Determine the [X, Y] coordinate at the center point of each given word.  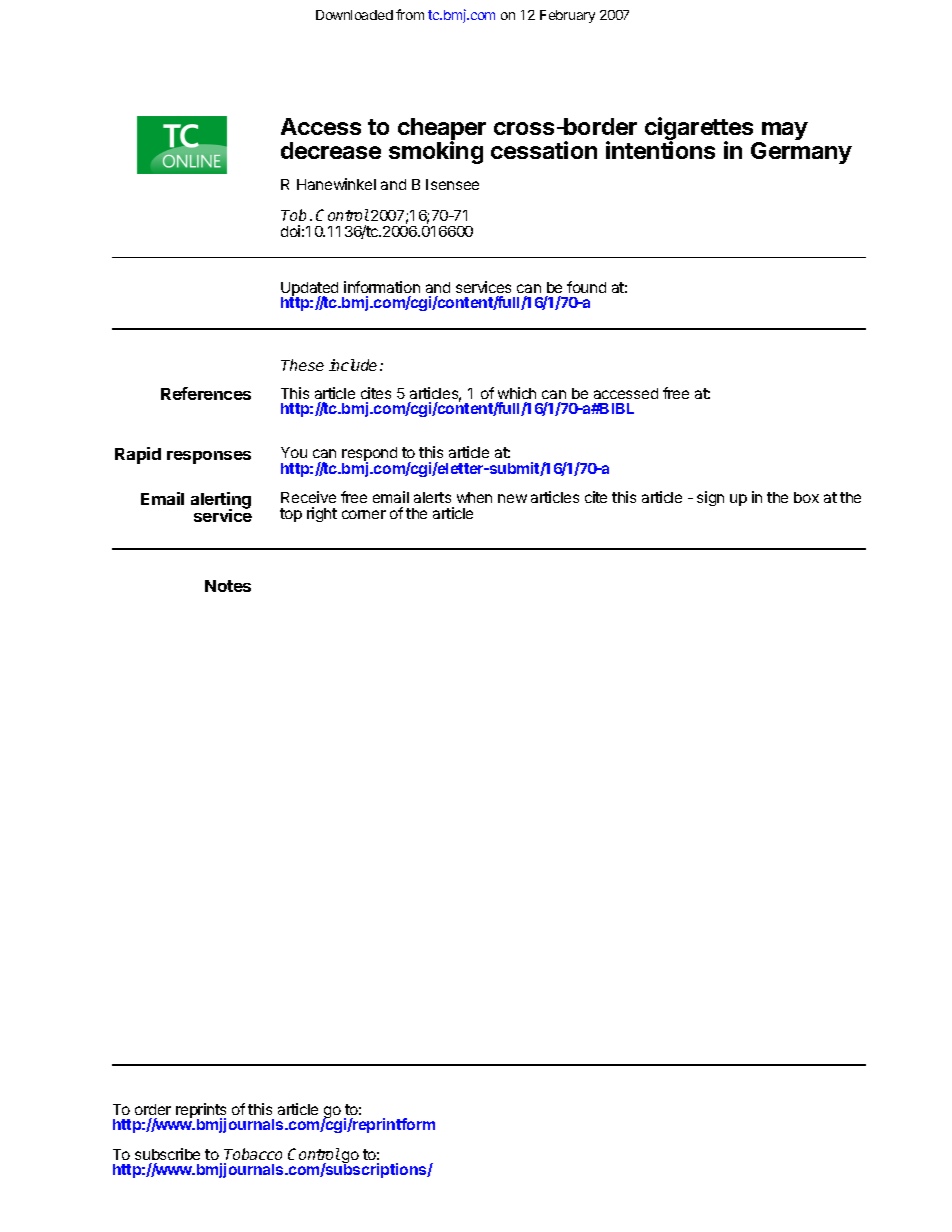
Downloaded [354, 15]
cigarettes [699, 130]
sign [710, 498]
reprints [201, 1112]
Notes [228, 586]
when [474, 497]
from [410, 14]
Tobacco [253, 1154]
